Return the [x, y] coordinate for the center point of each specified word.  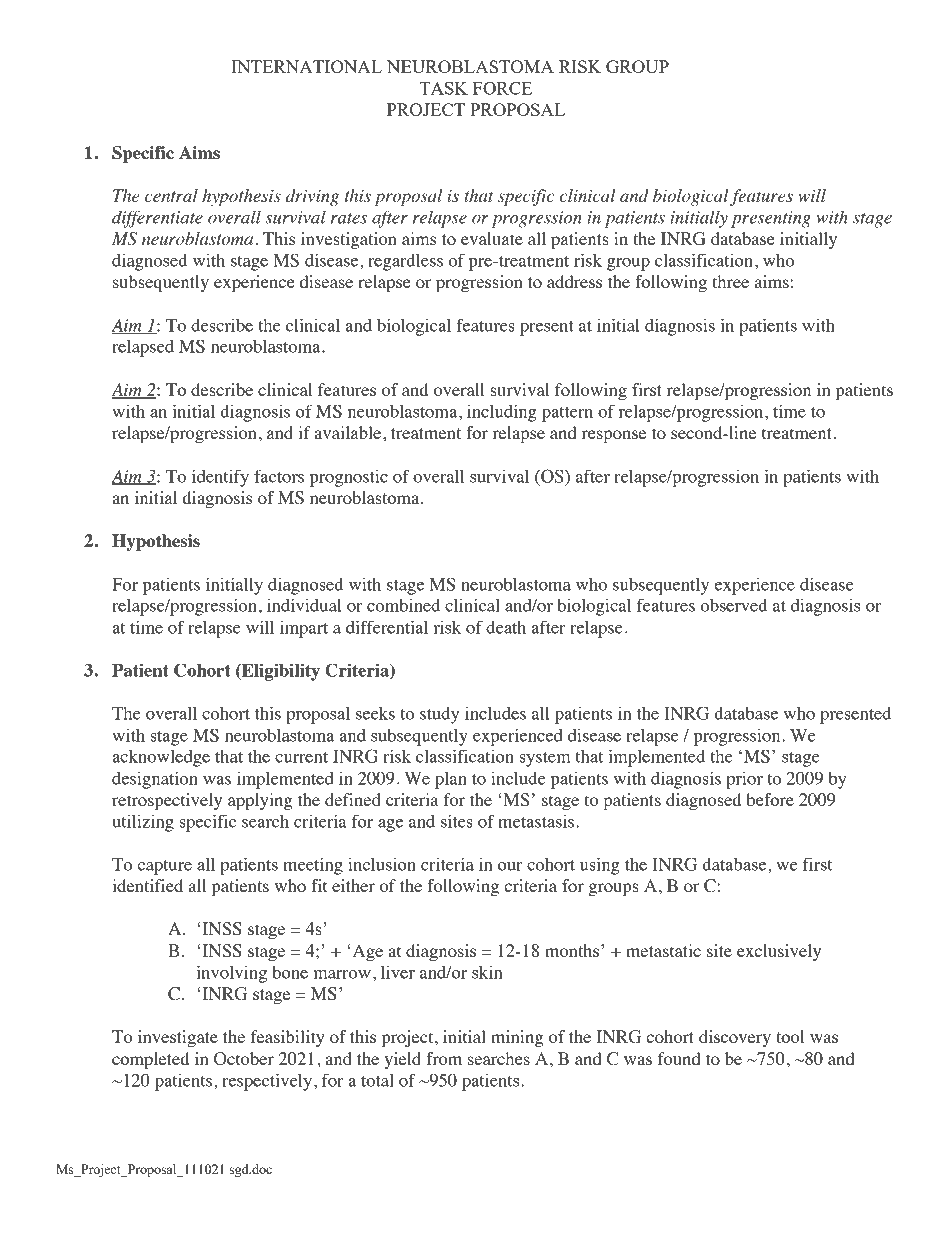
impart [304, 629]
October [244, 1059]
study [439, 715]
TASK [443, 88]
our [510, 866]
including [502, 413]
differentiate [157, 219]
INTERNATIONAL [306, 66]
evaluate [492, 238]
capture [164, 867]
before [770, 799]
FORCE [502, 88]
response [614, 436]
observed [733, 605]
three [730, 281]
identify [220, 478]
